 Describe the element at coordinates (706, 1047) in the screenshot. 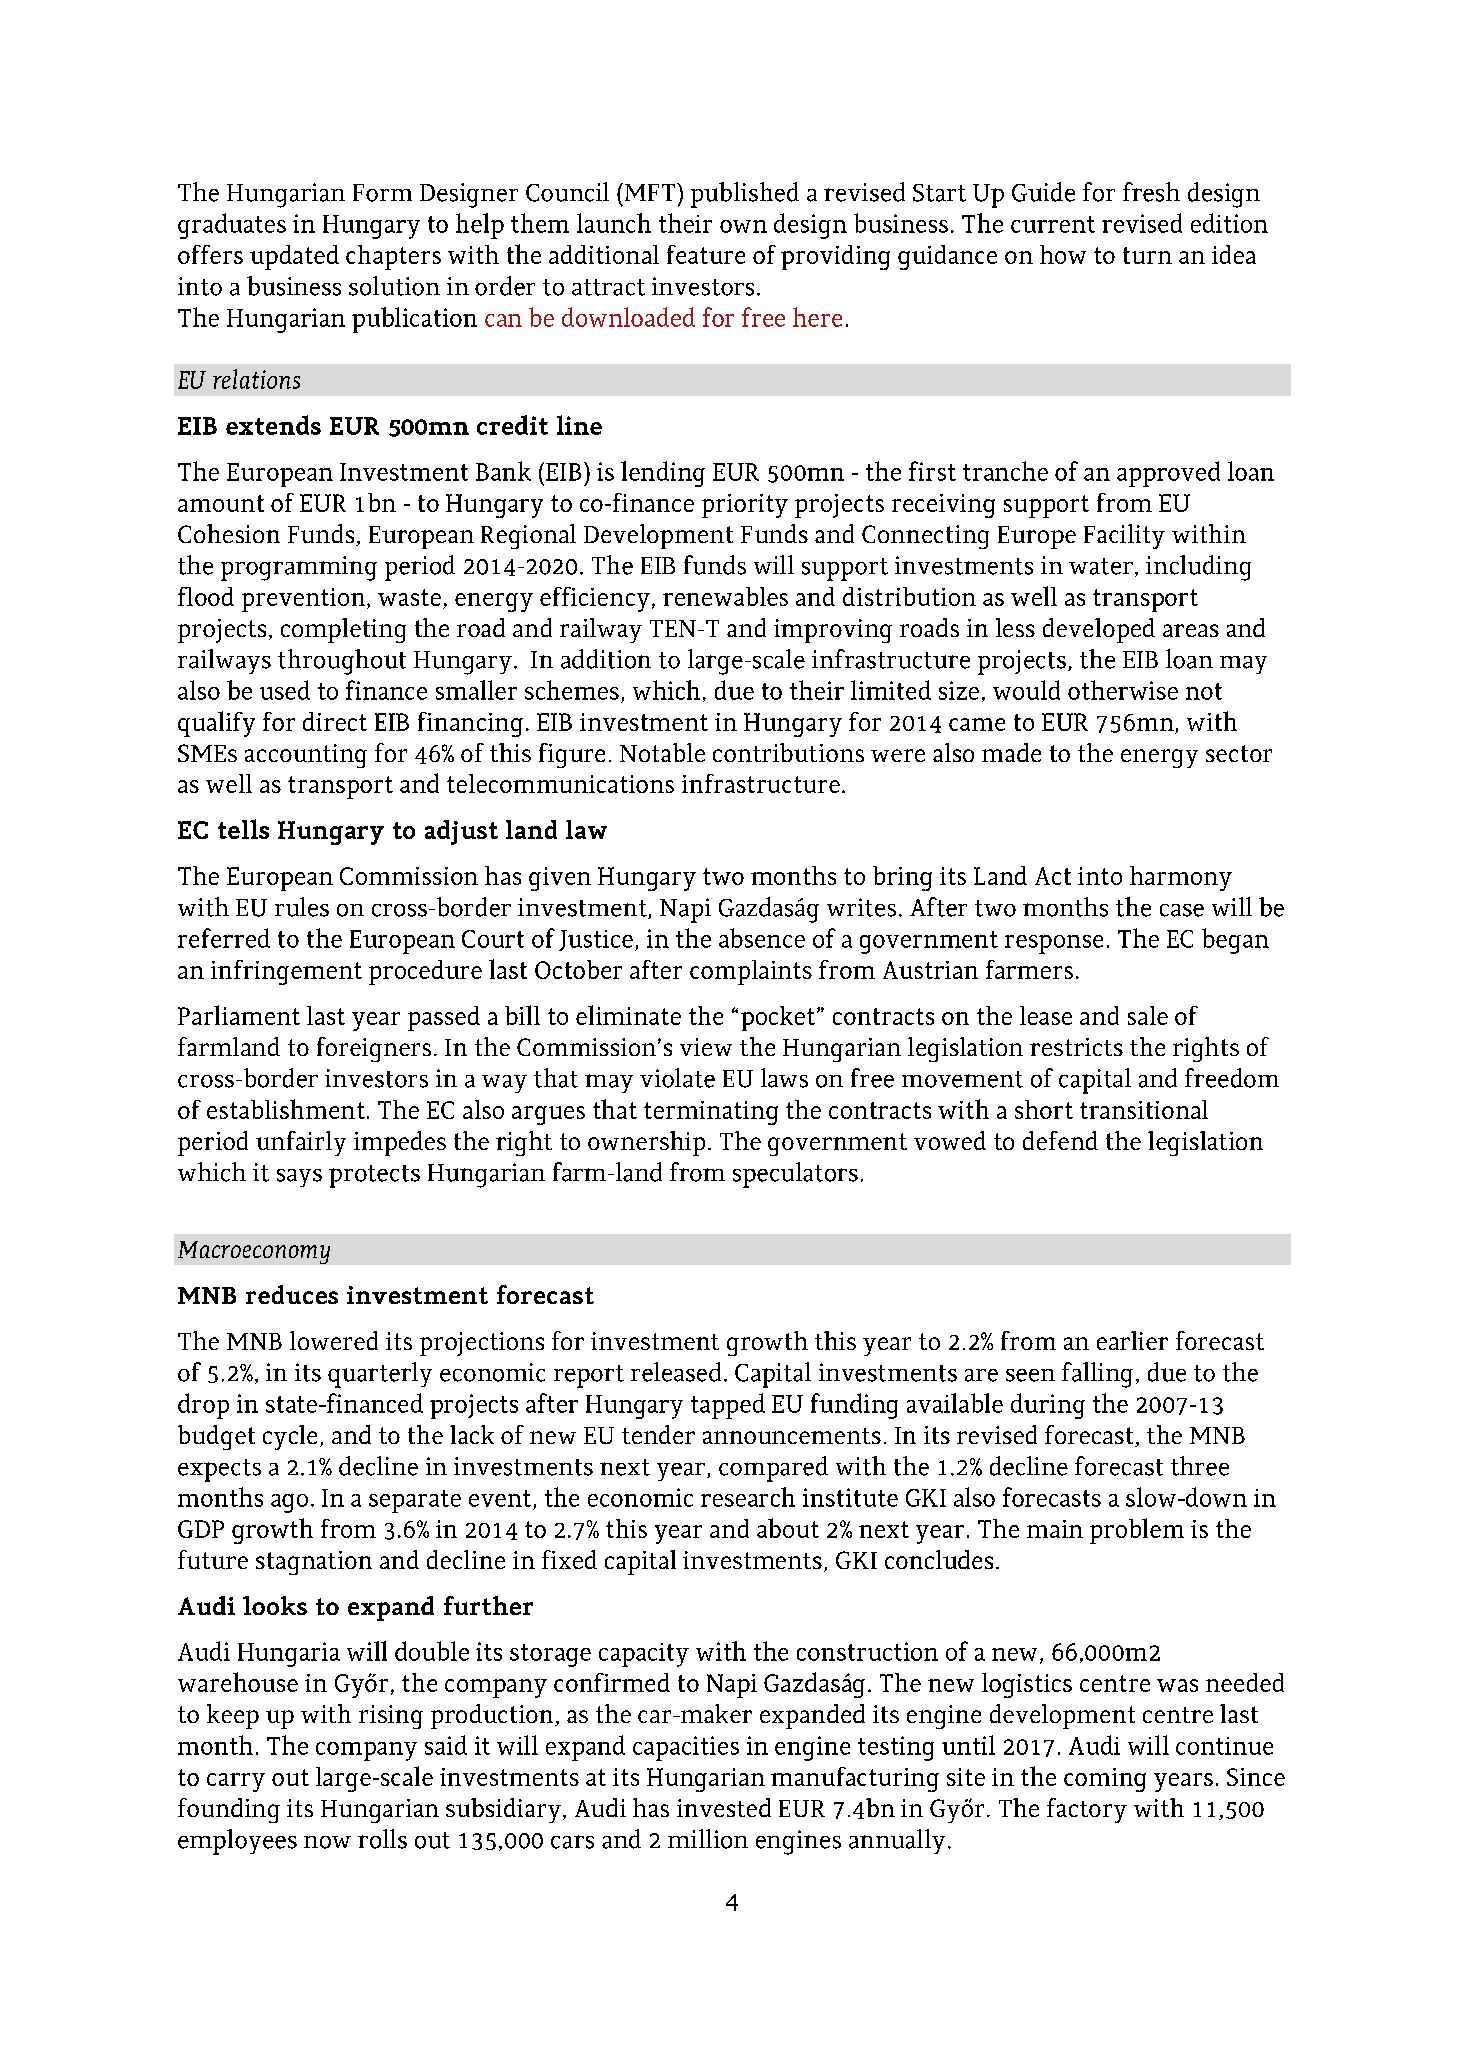

I see `view` at that location.
